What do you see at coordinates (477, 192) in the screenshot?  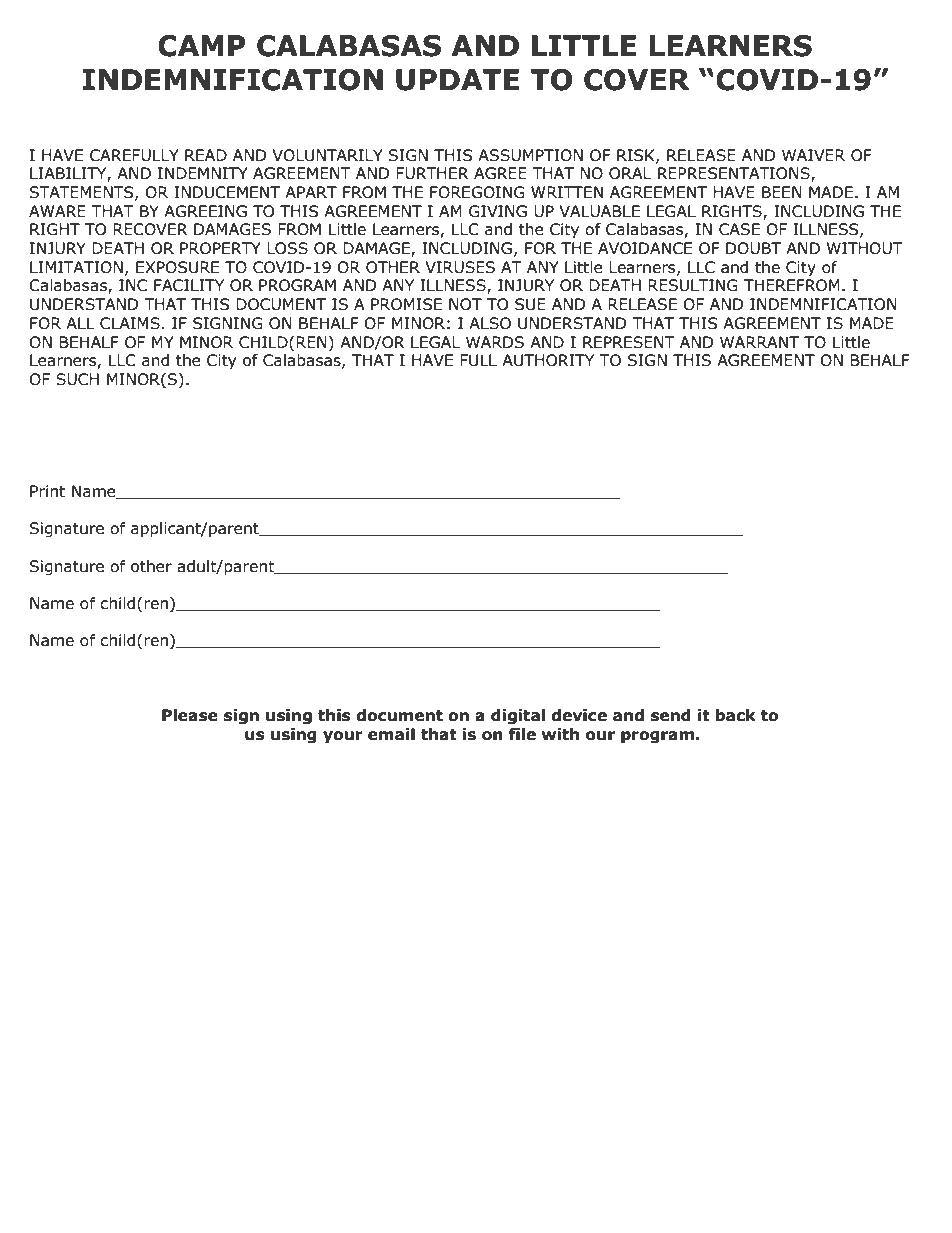 I see `FOREGOING` at bounding box center [477, 192].
